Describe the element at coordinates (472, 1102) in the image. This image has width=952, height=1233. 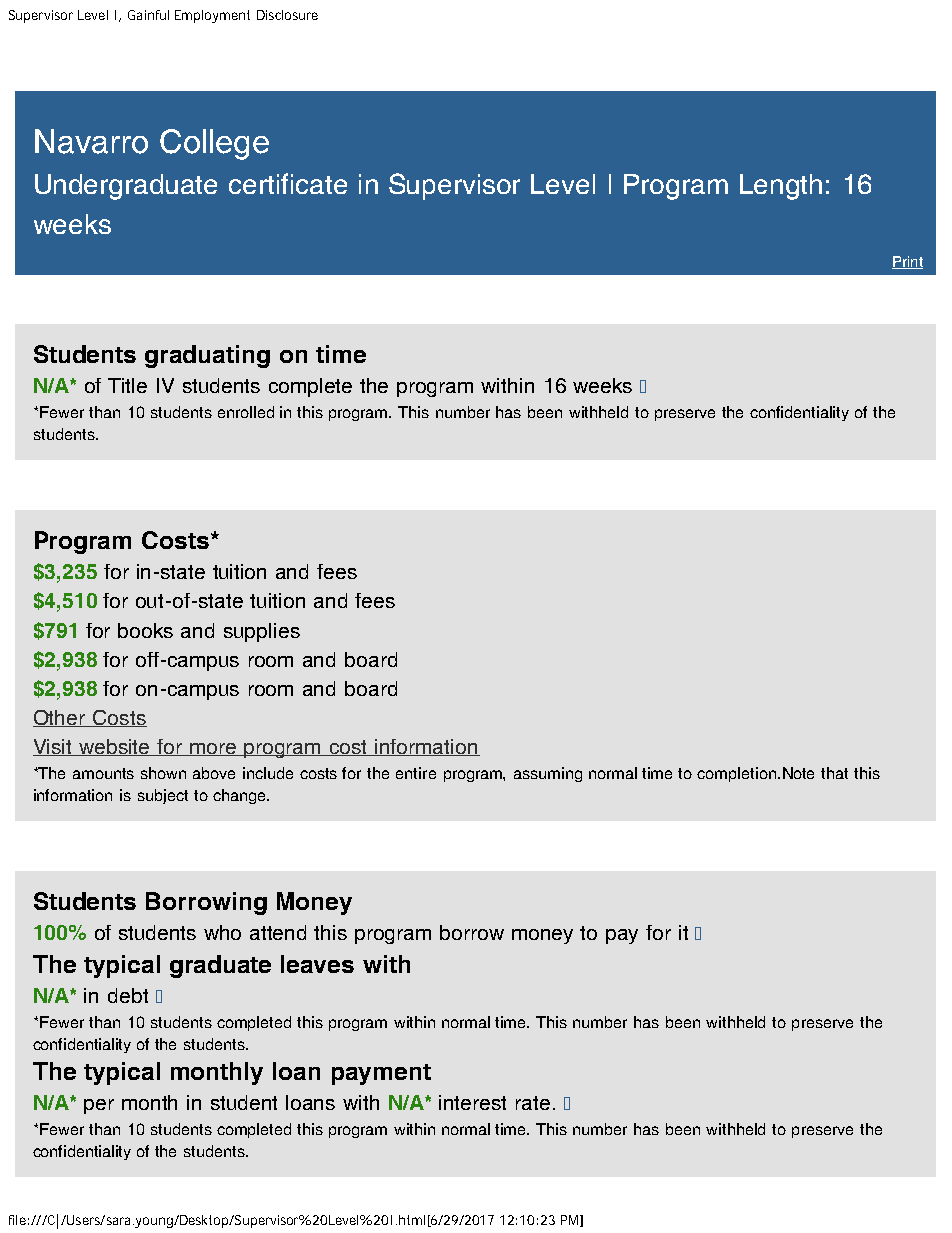
I see `interest` at that location.
